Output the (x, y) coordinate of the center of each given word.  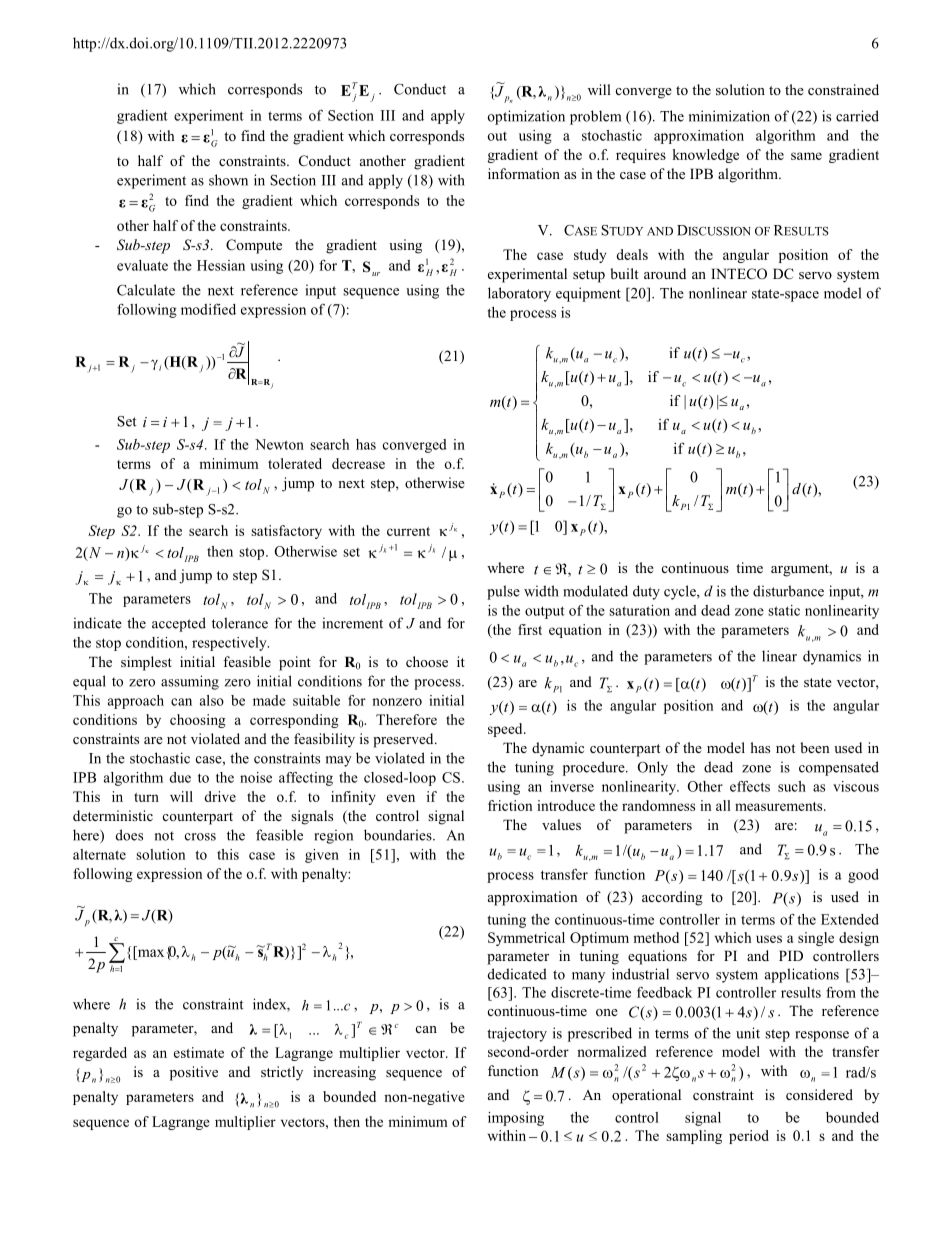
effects (750, 786)
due (180, 777)
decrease (358, 463)
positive (194, 1073)
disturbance (788, 591)
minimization (729, 116)
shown (228, 180)
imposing (516, 1119)
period (749, 1137)
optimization (526, 117)
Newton (279, 444)
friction (510, 805)
